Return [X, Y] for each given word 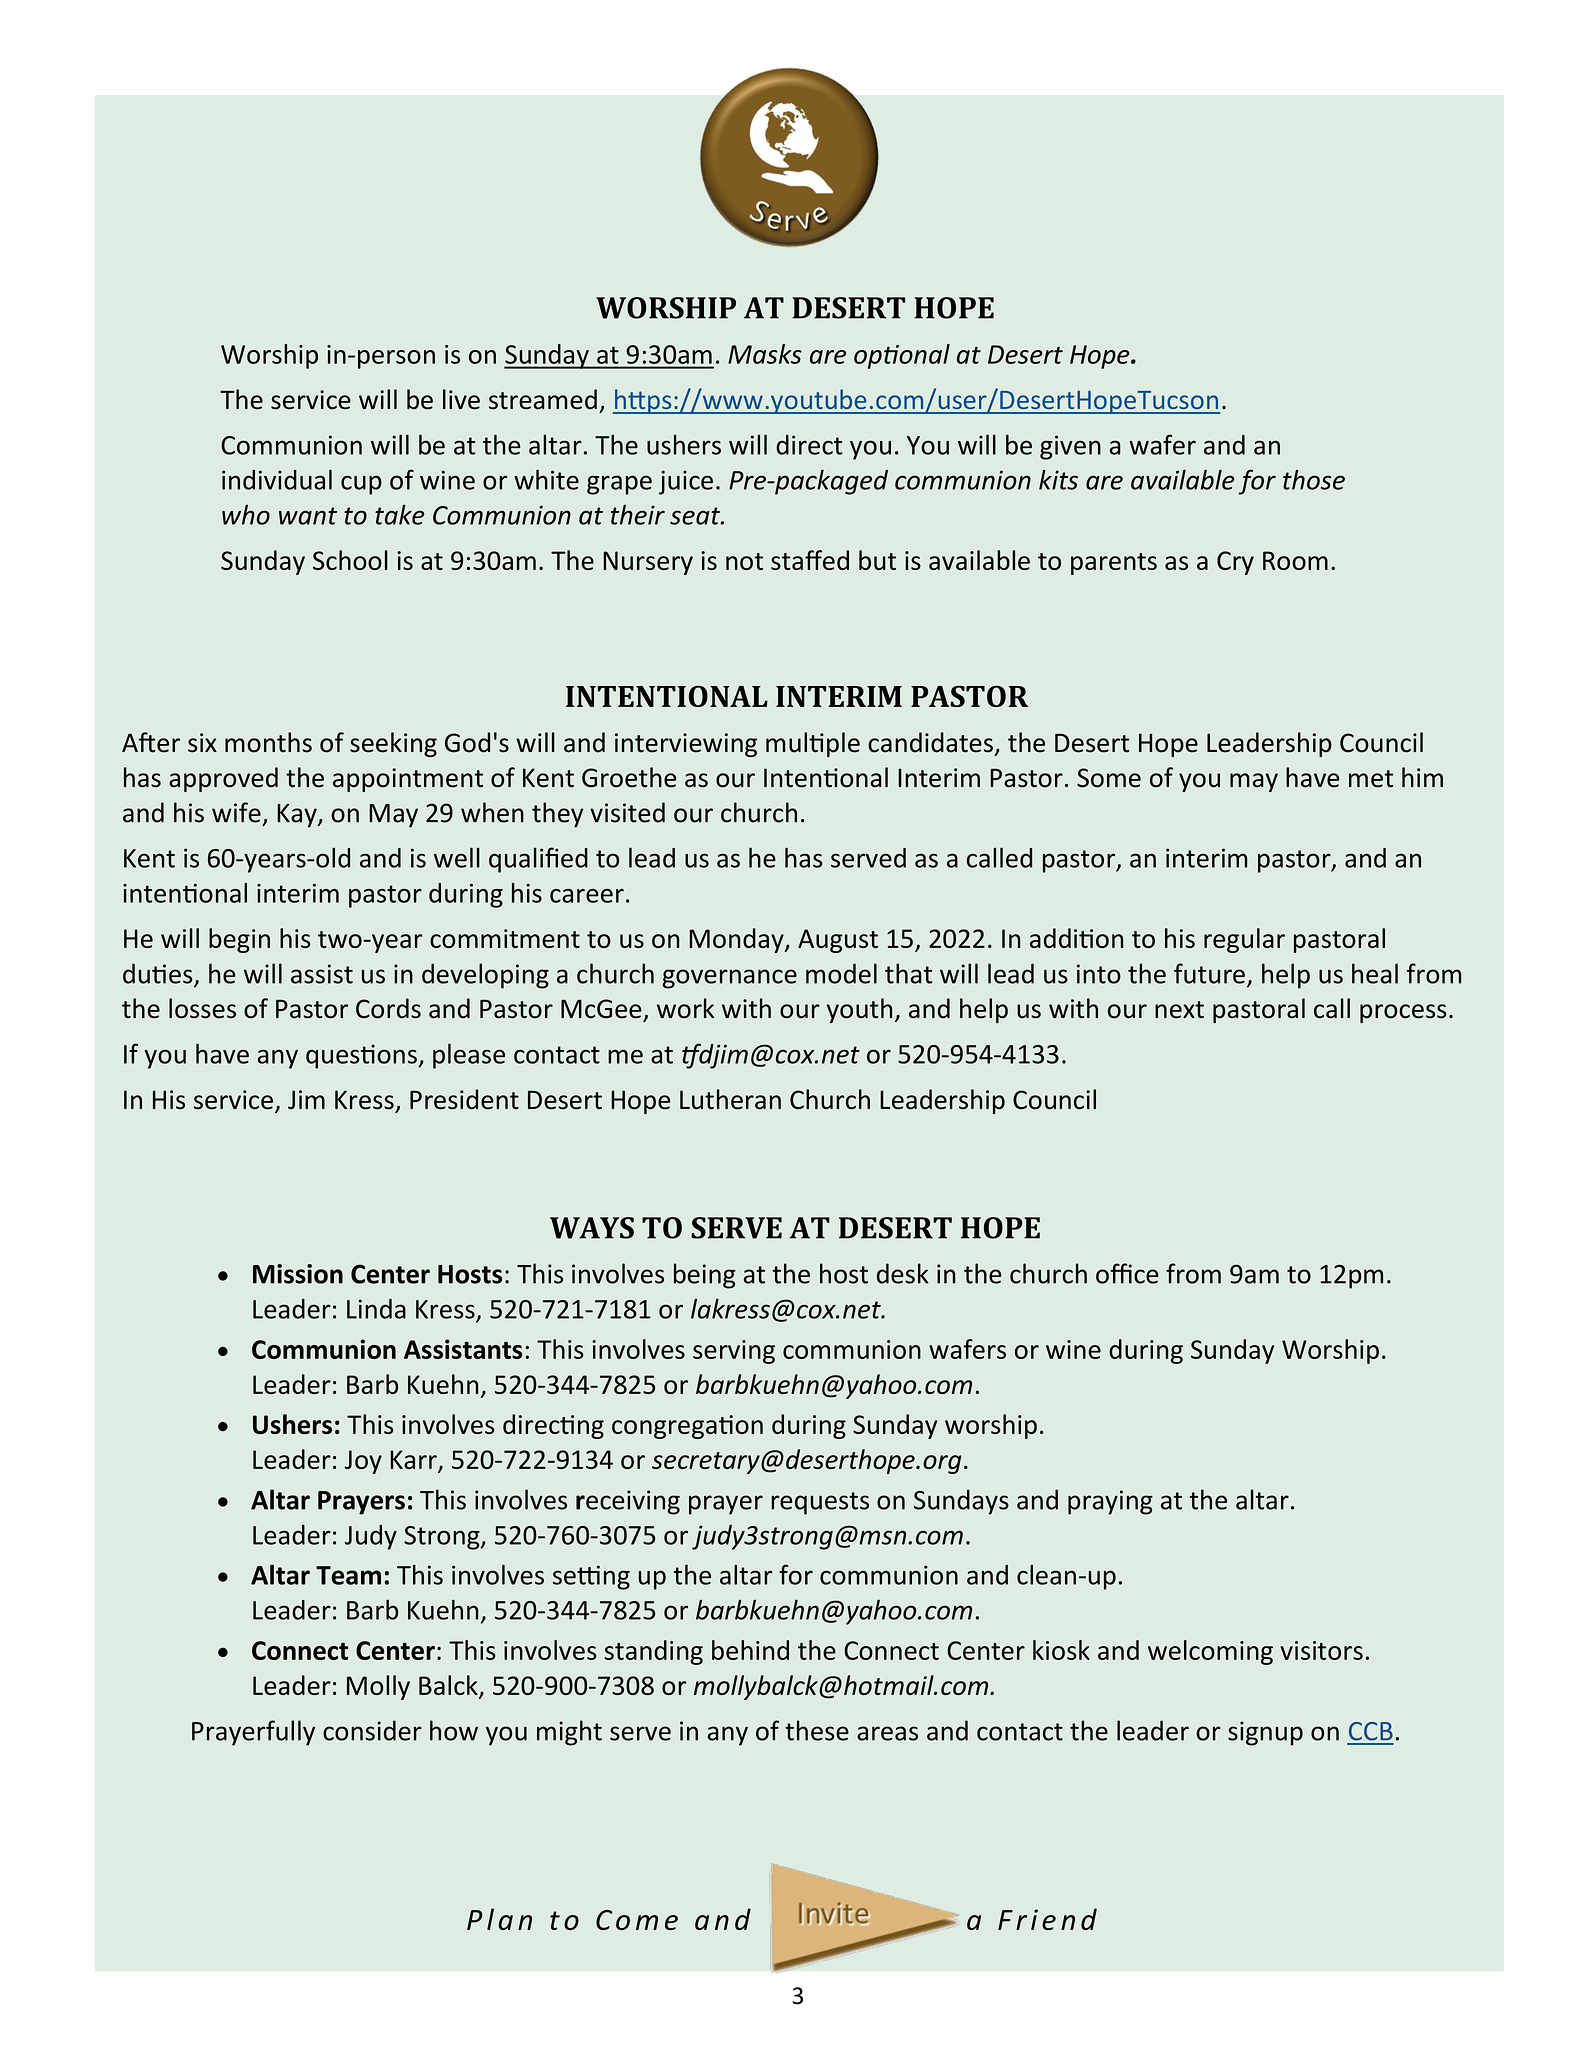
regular [1244, 940]
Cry [1235, 563]
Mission [298, 1274]
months [268, 742]
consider [372, 1730]
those [1314, 480]
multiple [813, 744]
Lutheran [730, 1099]
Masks [765, 354]
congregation [687, 1427]
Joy [363, 1462]
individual [277, 479]
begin [239, 940]
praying [1110, 1502]
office [1127, 1273]
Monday [737, 940]
